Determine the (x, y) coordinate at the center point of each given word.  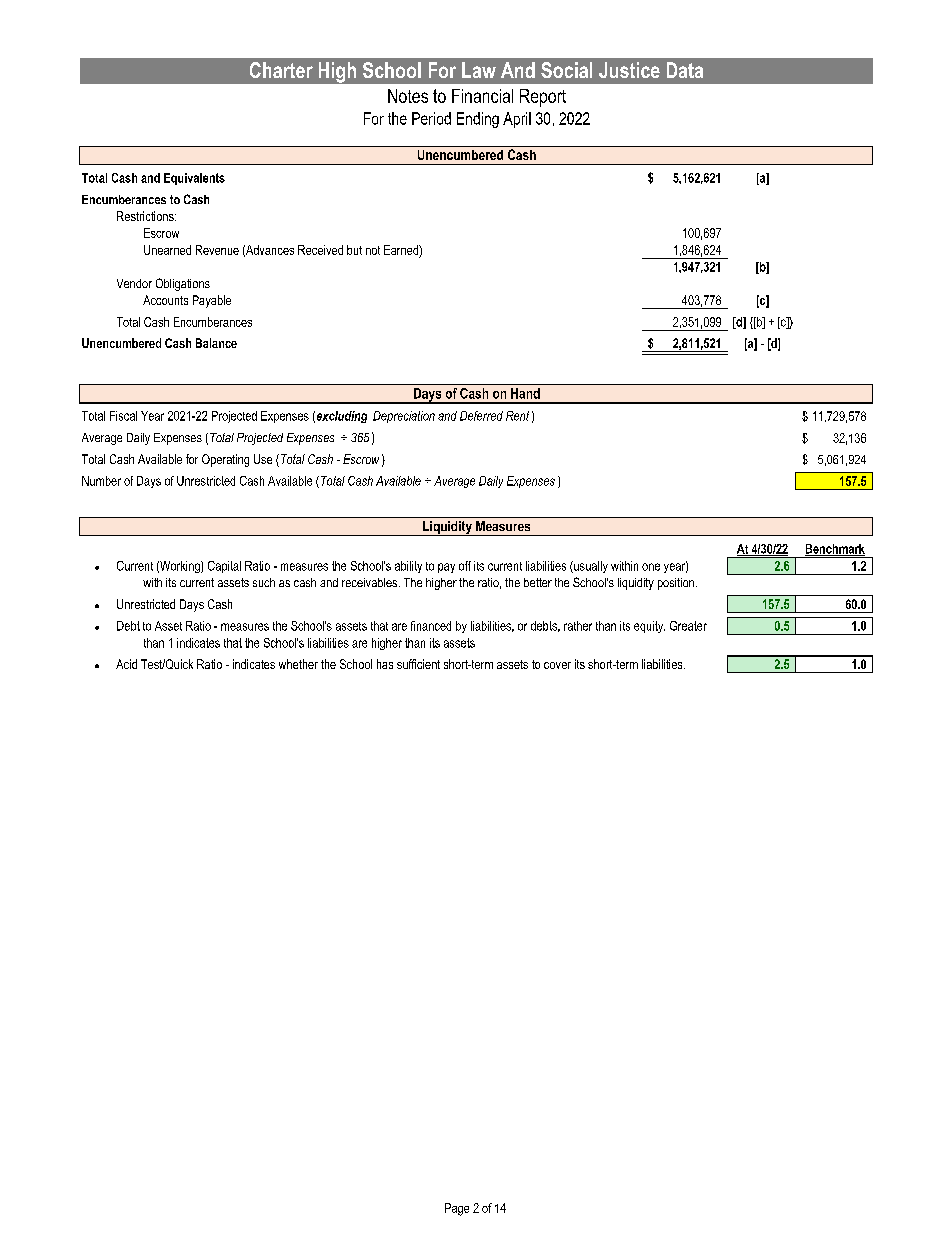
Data (685, 70)
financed (431, 626)
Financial (482, 96)
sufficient (418, 664)
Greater (688, 626)
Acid (126, 664)
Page (457, 1209)
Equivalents (194, 179)
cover (557, 665)
